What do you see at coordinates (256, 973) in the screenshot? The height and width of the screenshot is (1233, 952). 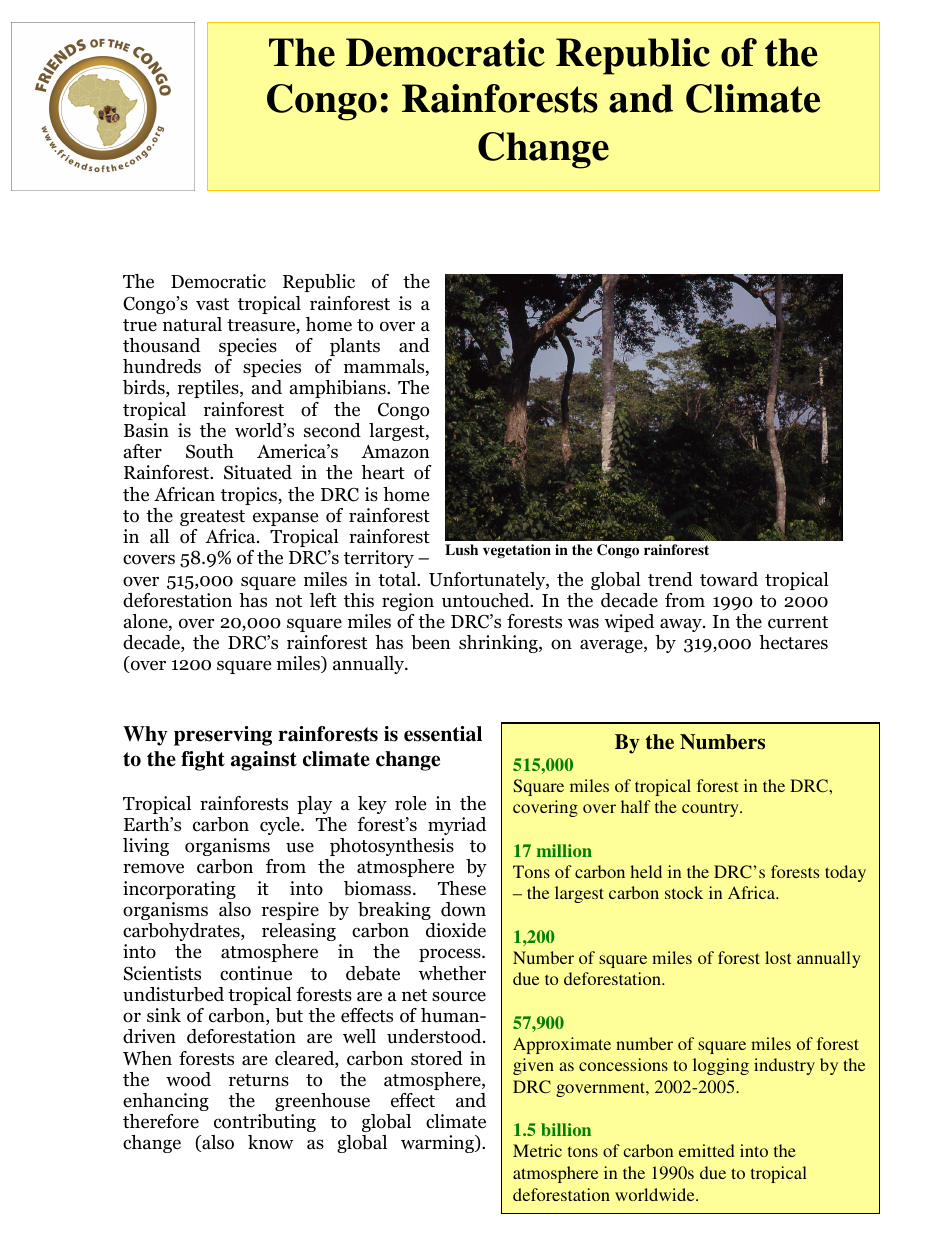 I see `continue` at bounding box center [256, 973].
